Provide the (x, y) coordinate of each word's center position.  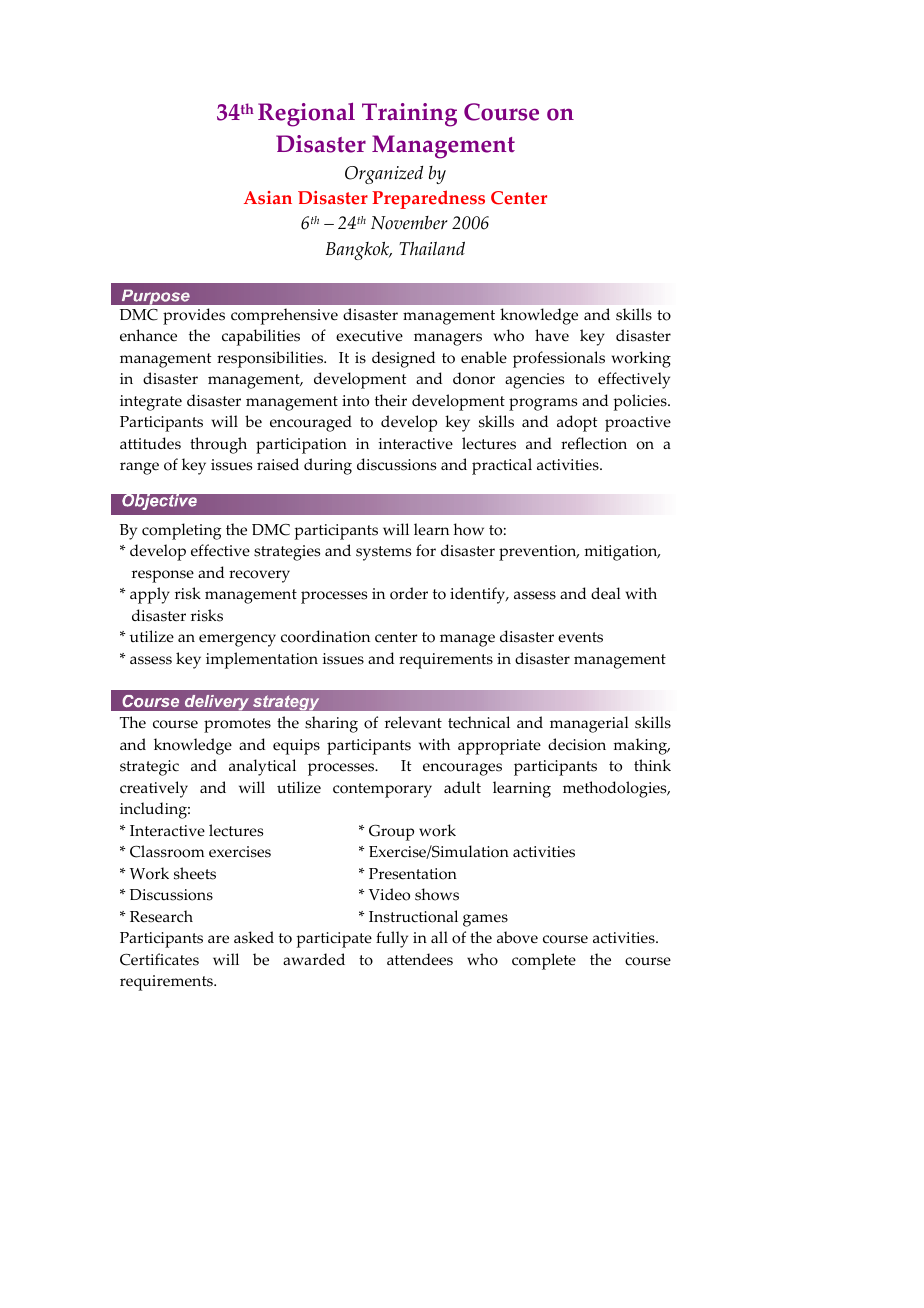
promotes (237, 725)
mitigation (622, 553)
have (552, 335)
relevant (413, 722)
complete (544, 961)
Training (409, 115)
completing (181, 531)
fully (392, 939)
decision (577, 744)
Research (161, 916)
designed (403, 359)
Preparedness (428, 199)
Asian (268, 198)
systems (383, 553)
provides (194, 316)
